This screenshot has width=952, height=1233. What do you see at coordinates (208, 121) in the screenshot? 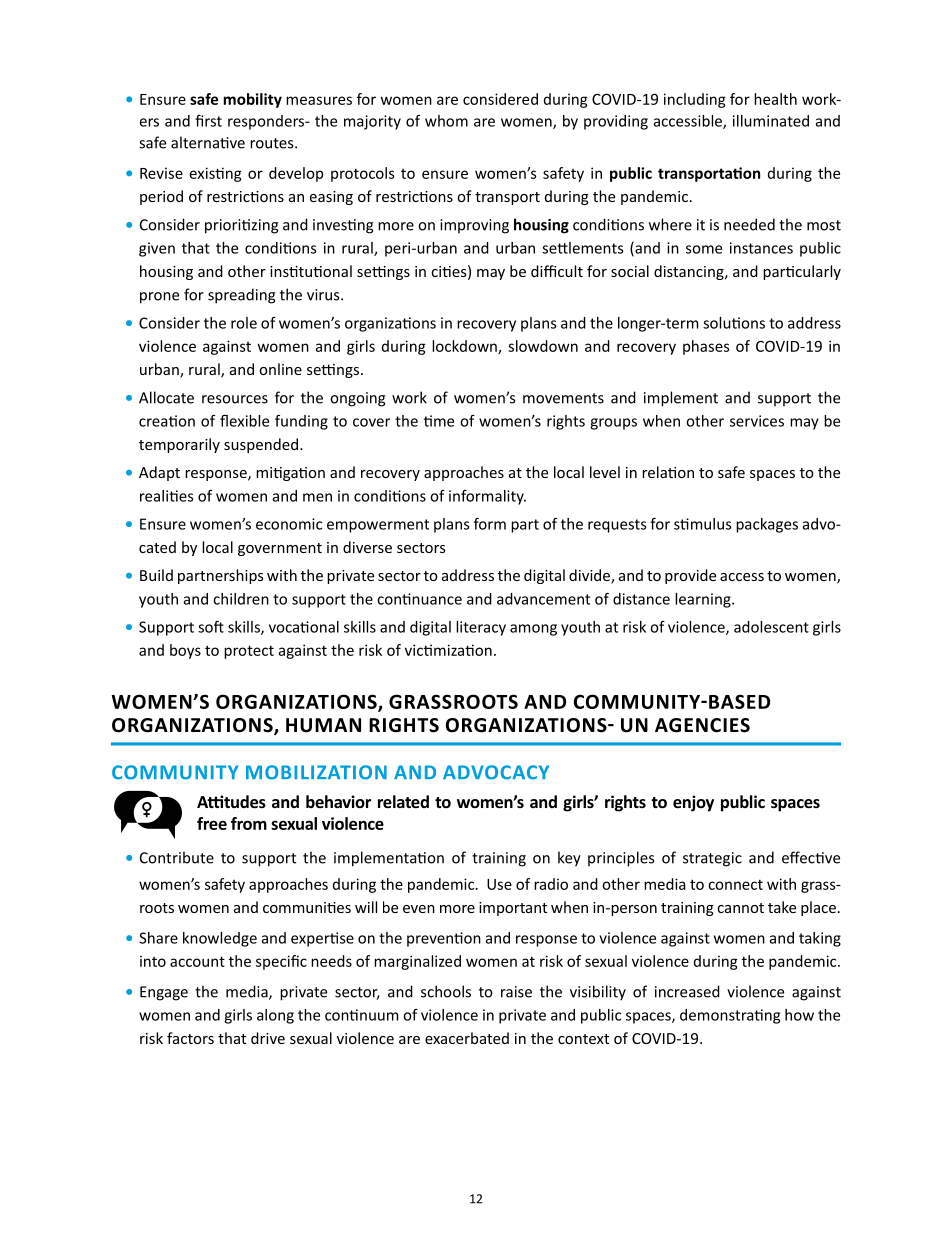
I see `first` at bounding box center [208, 121].
